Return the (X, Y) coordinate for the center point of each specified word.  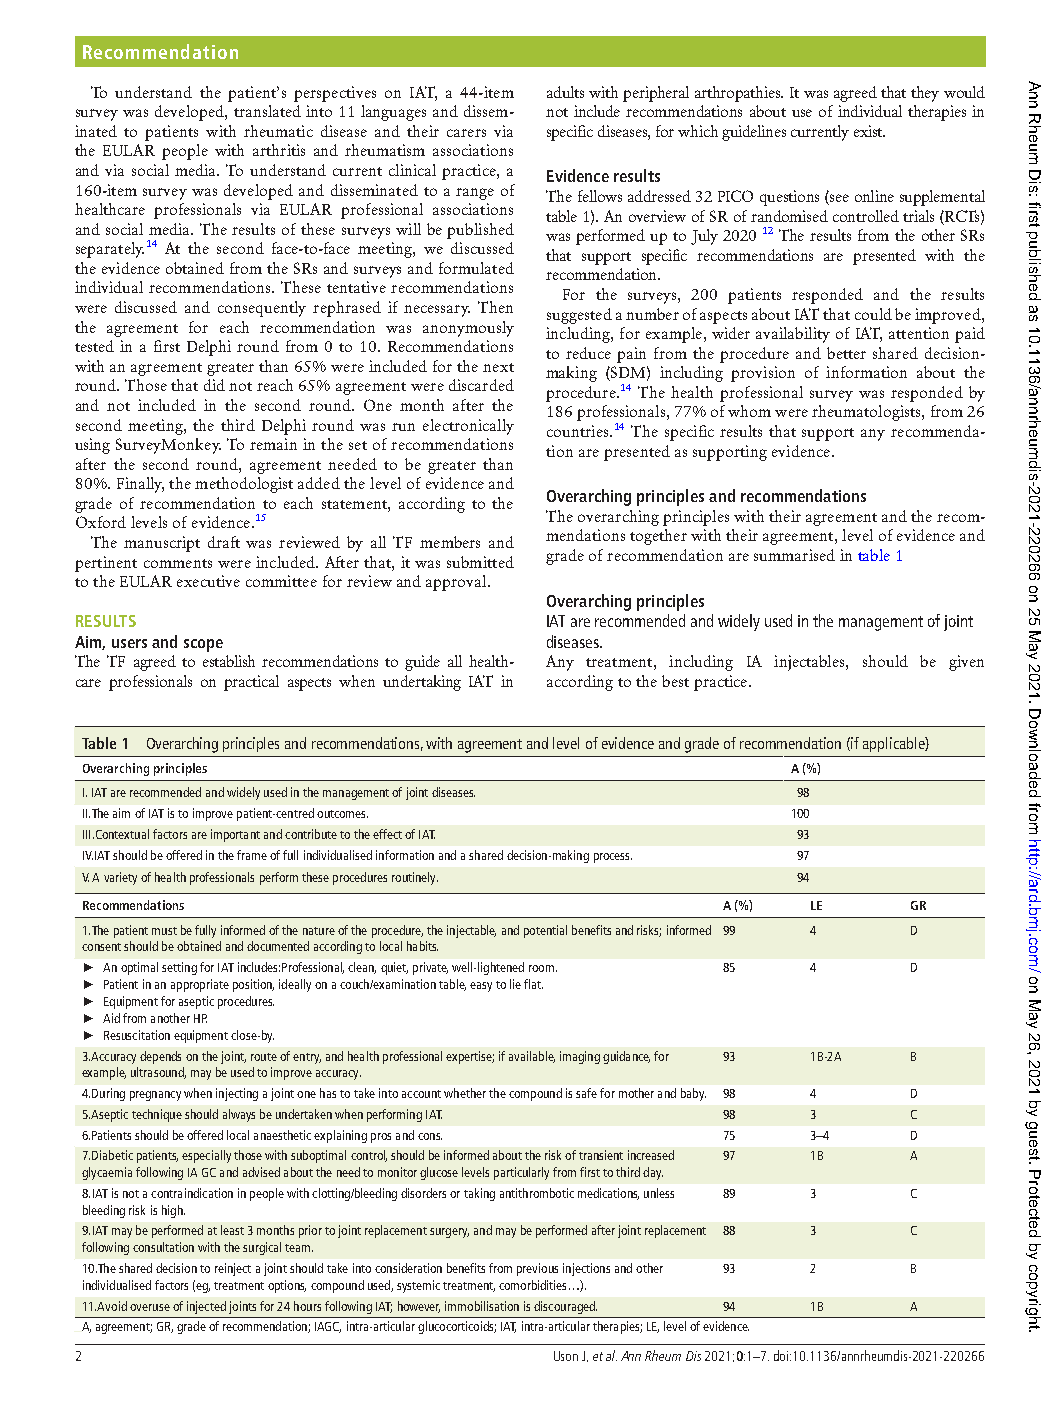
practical (251, 683)
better (846, 353)
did (214, 385)
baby (693, 1094)
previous (537, 1269)
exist (869, 131)
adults (565, 92)
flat (533, 984)
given (966, 663)
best (675, 681)
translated (267, 111)
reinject (233, 1269)
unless (659, 1193)
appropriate (200, 985)
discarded (481, 385)
